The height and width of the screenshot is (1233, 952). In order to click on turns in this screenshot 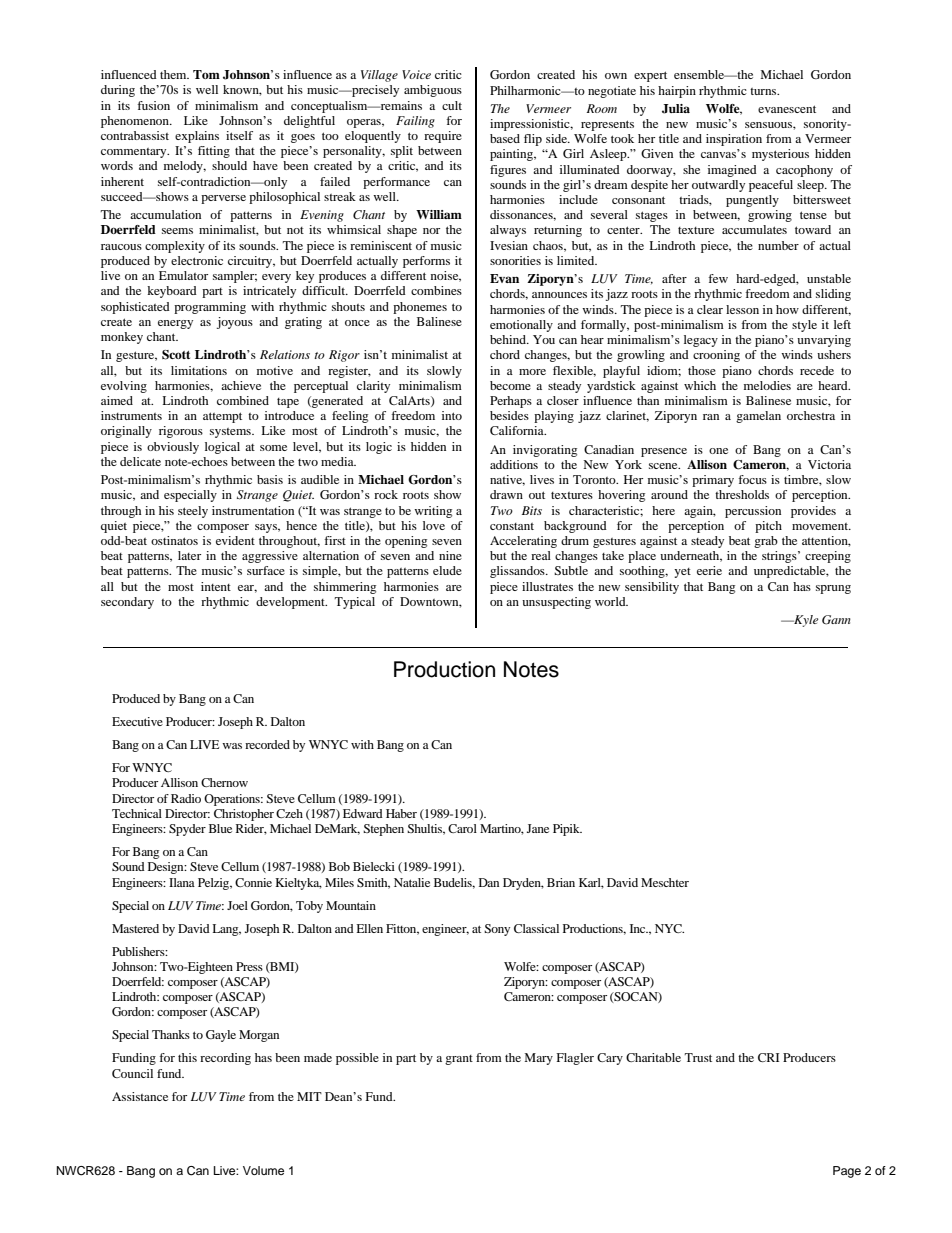, I will do `click(764, 91)`.
